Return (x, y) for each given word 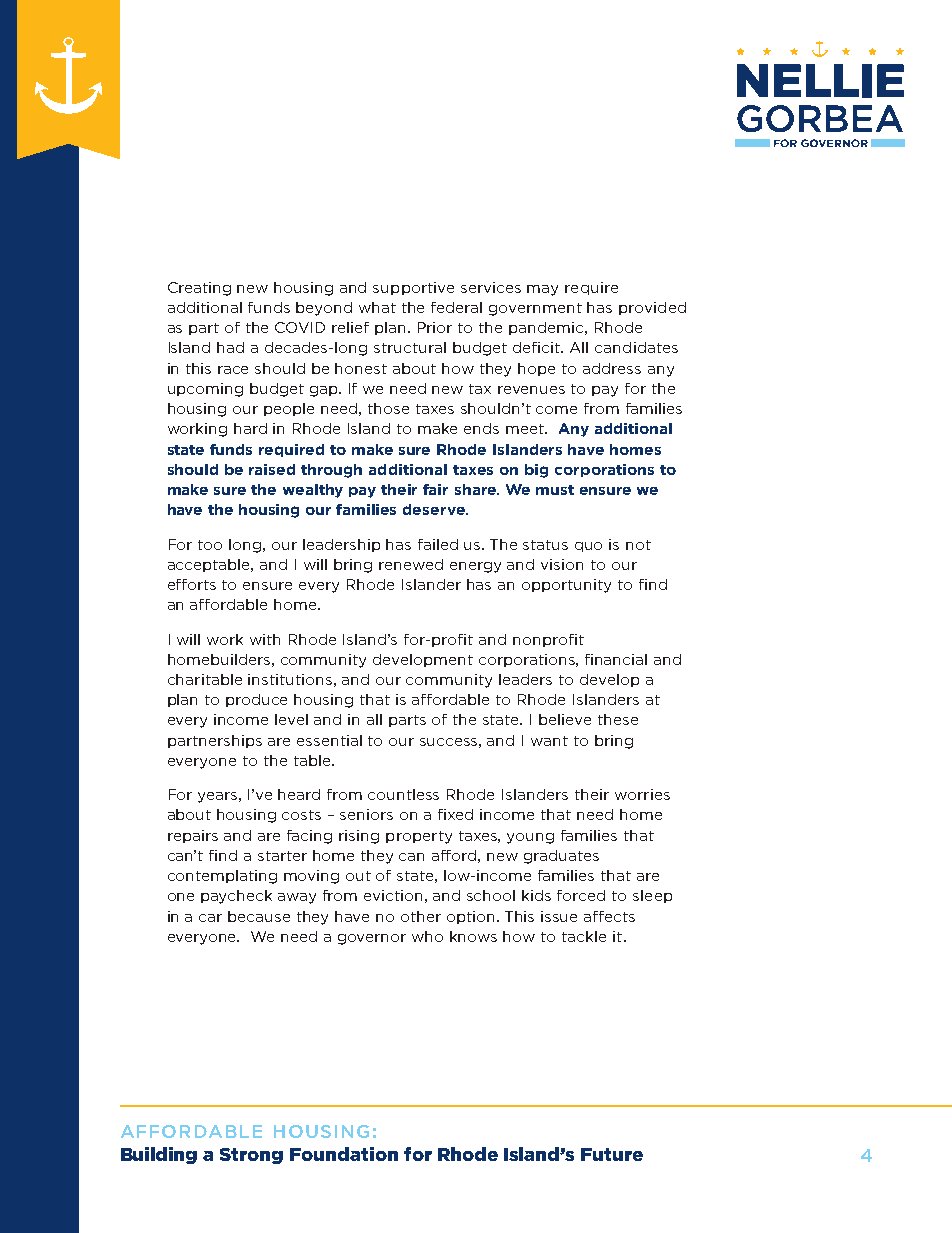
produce (256, 700)
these (618, 719)
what (377, 307)
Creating (199, 289)
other (421, 916)
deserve (435, 509)
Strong (251, 1156)
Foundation (344, 1154)
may (542, 290)
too (210, 545)
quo (588, 547)
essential (329, 740)
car (210, 918)
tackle (584, 936)
